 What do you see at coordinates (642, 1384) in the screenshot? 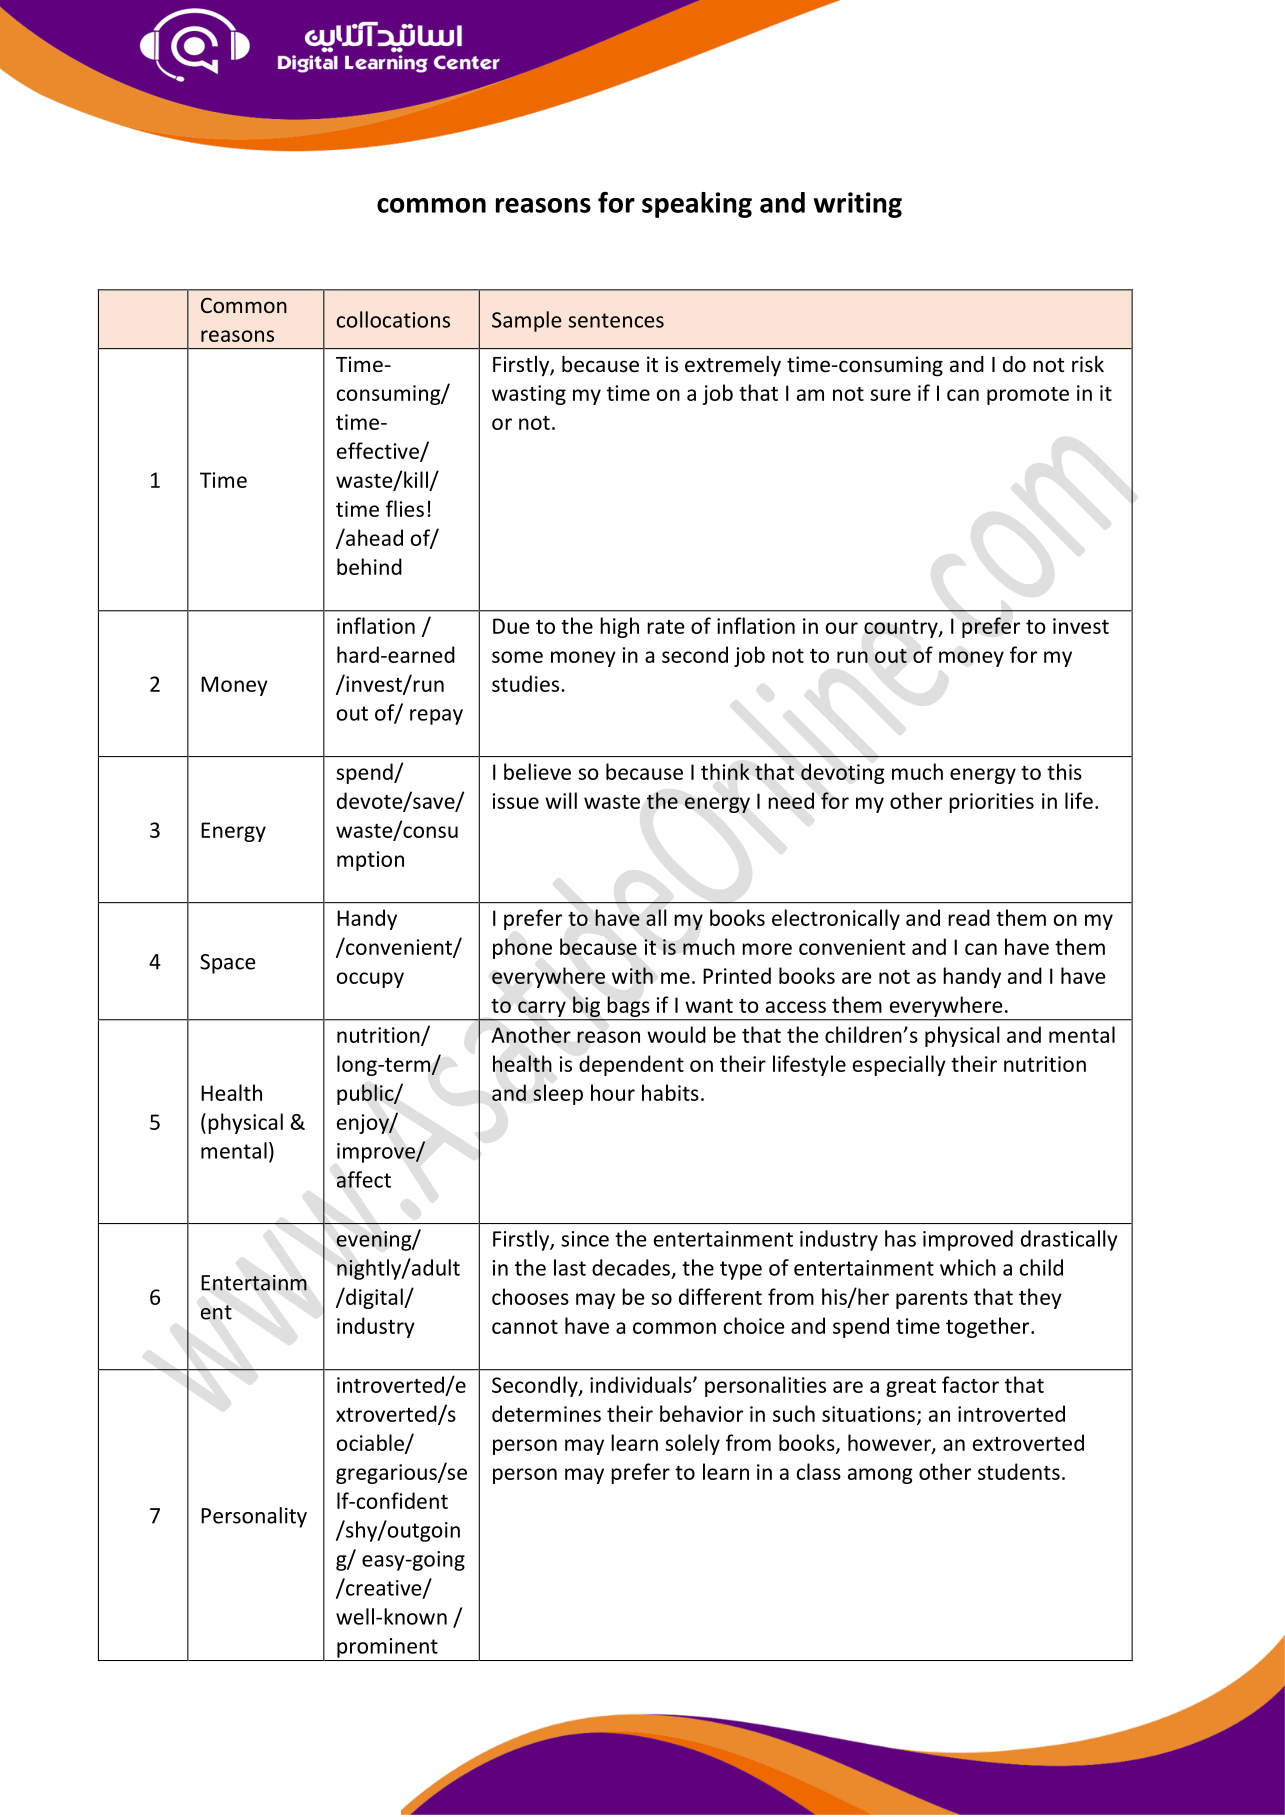
I see `individuals` at bounding box center [642, 1384].
